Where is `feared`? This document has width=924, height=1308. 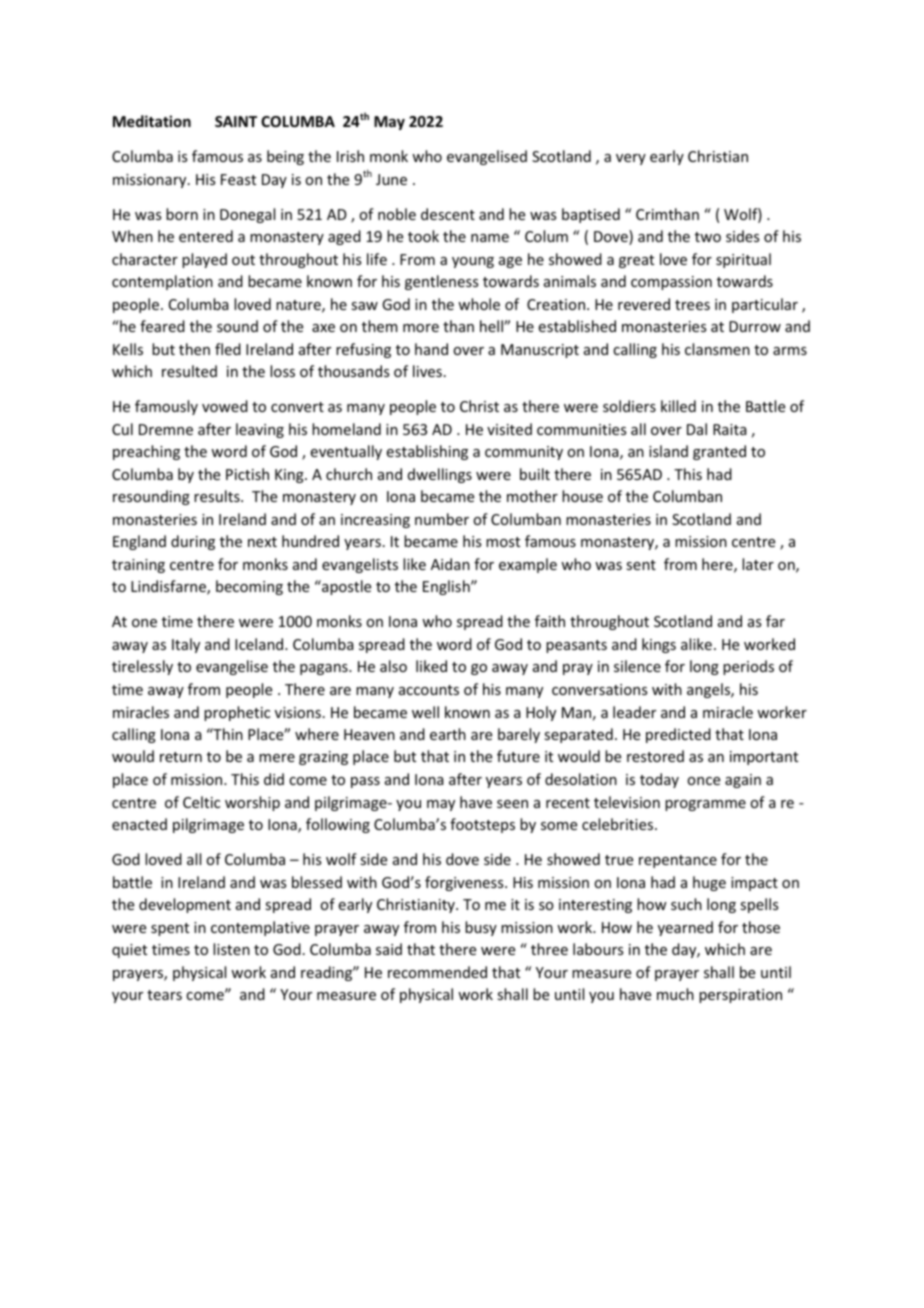 feared is located at coordinates (162, 326).
